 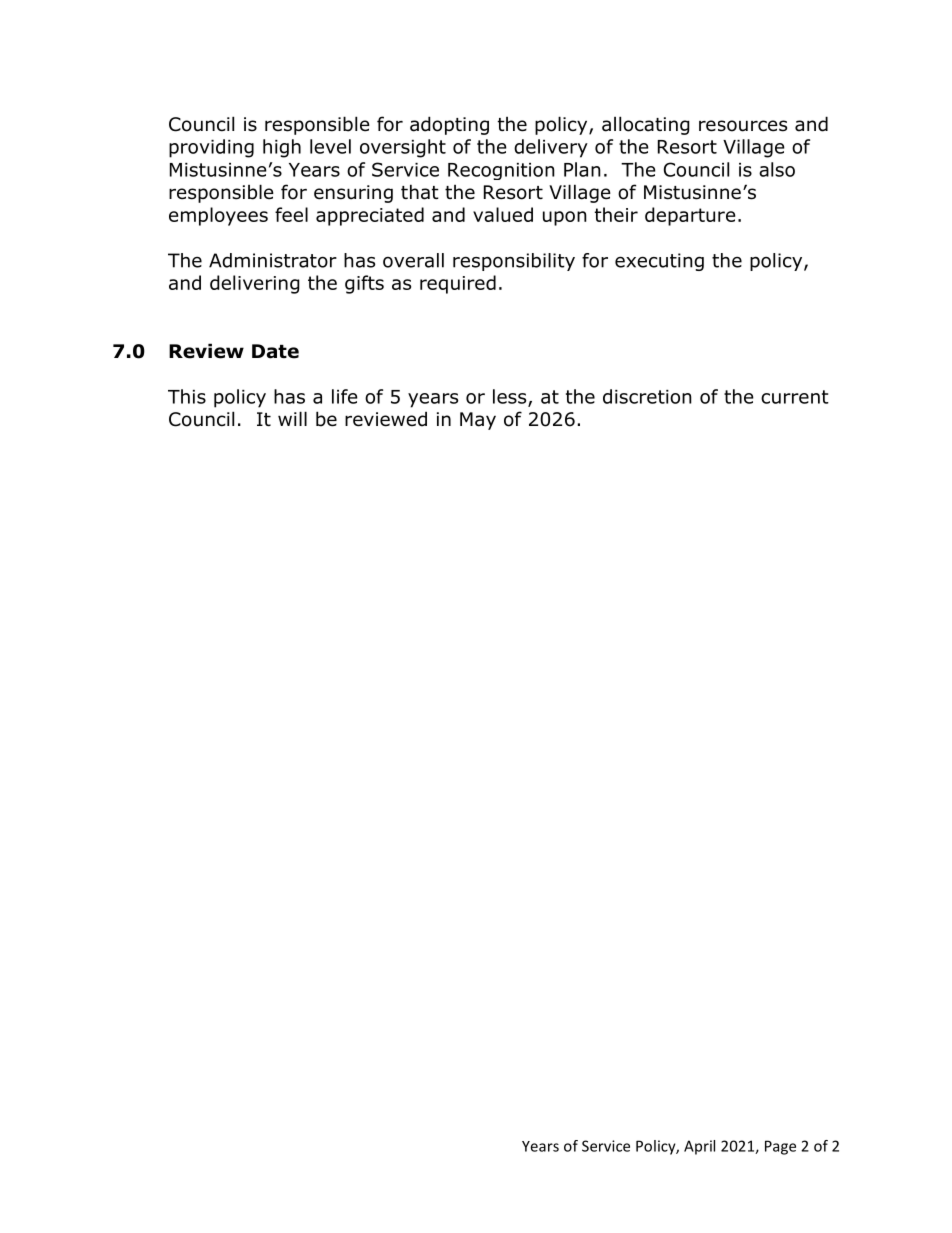 What do you see at coordinates (795, 397) in the image?
I see `current` at bounding box center [795, 397].
